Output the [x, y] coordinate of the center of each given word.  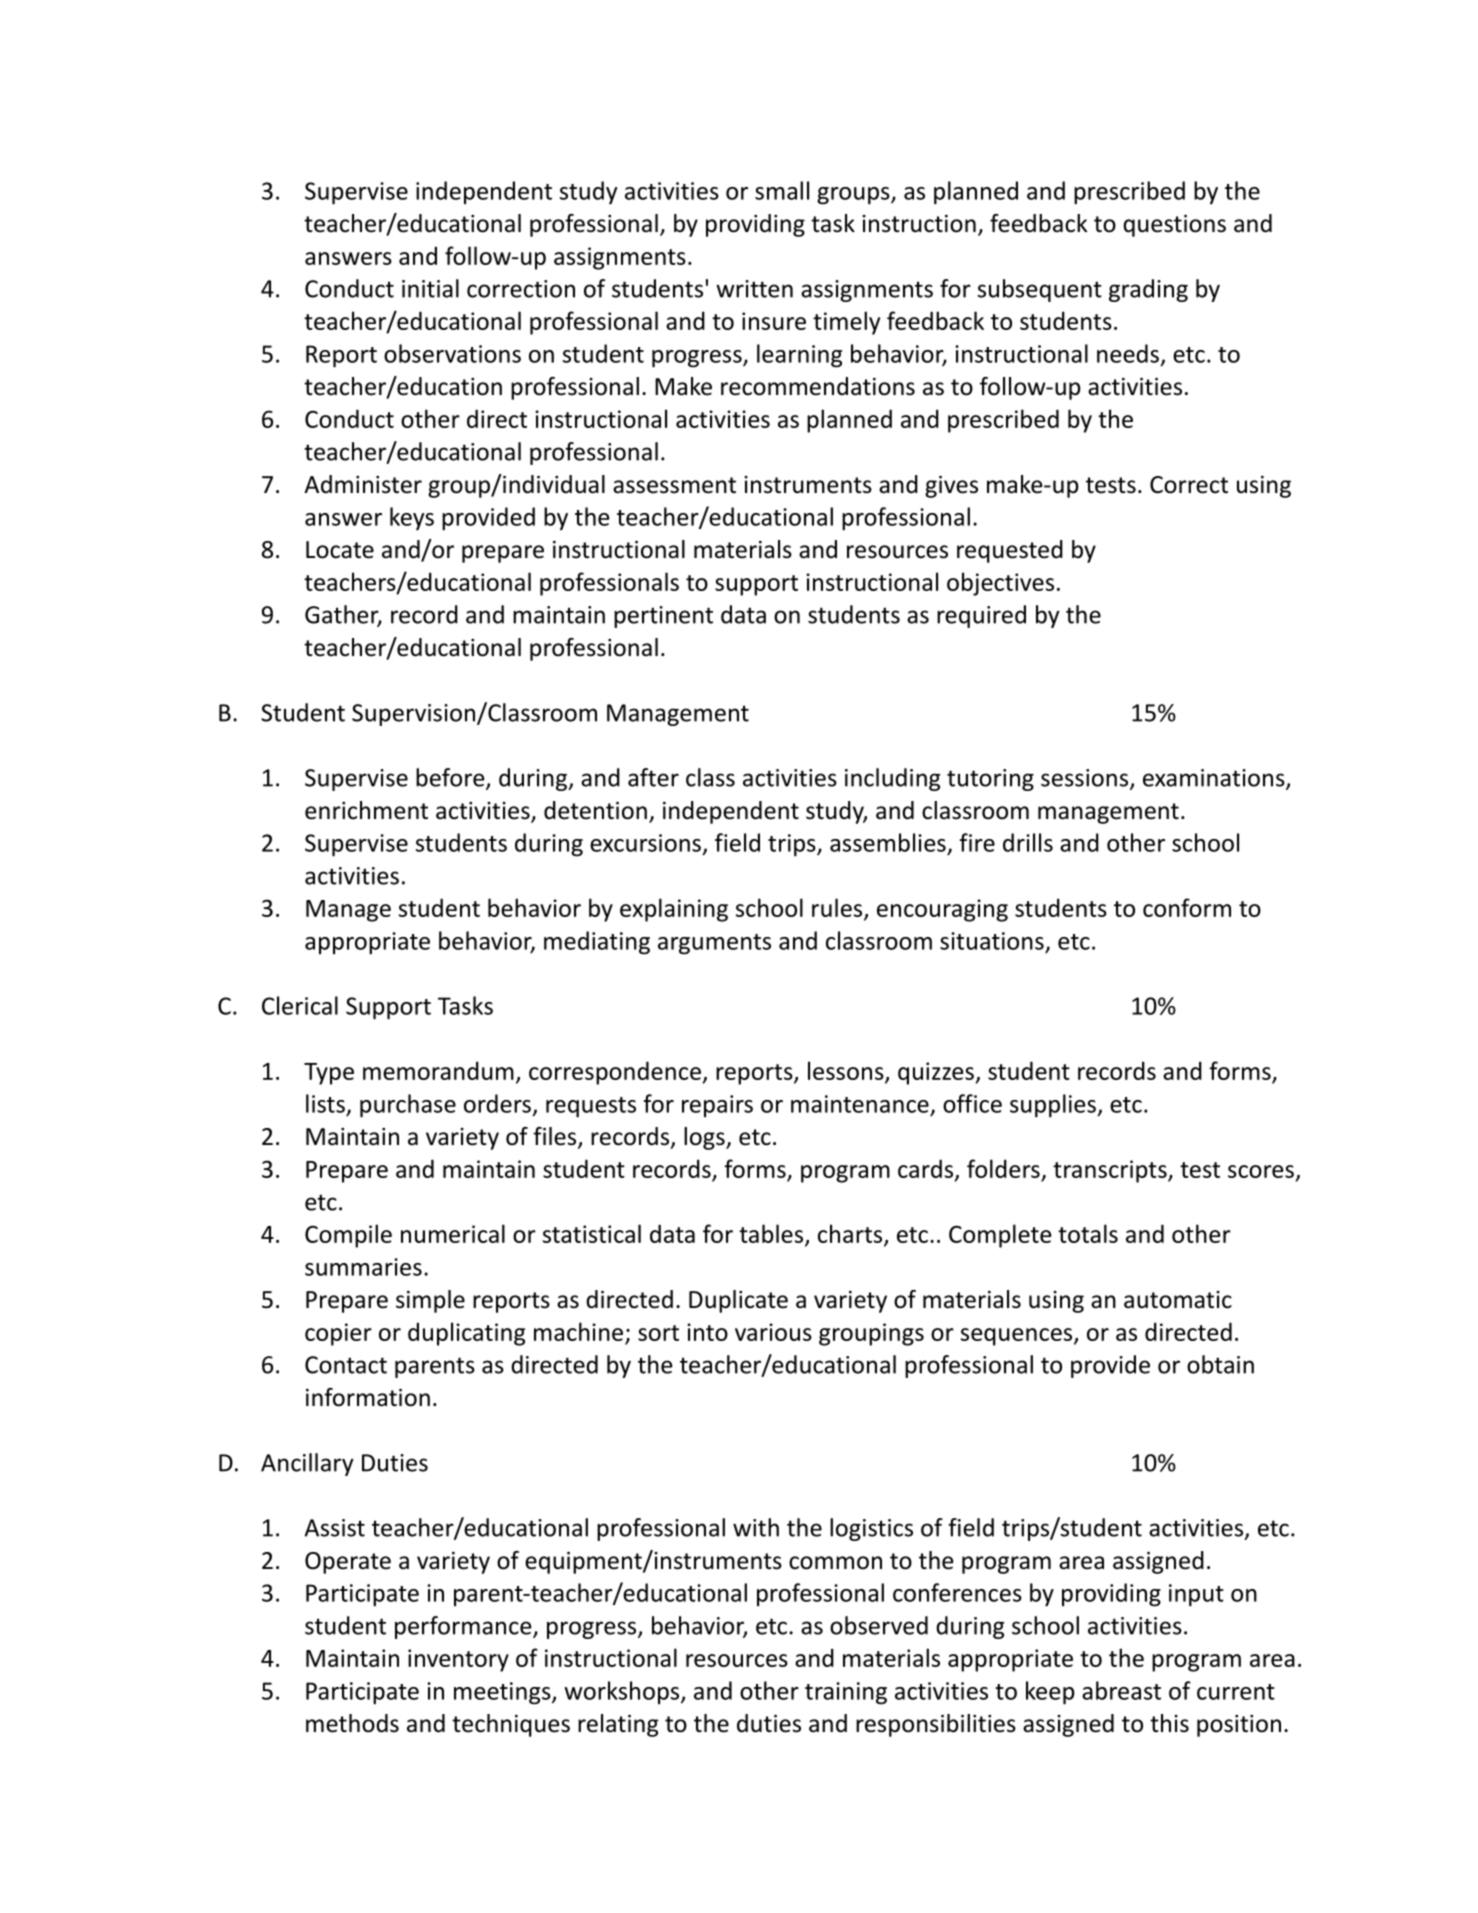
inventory [458, 1660]
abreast [1121, 1690]
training [846, 1693]
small [782, 190]
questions [1174, 226]
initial [430, 288]
